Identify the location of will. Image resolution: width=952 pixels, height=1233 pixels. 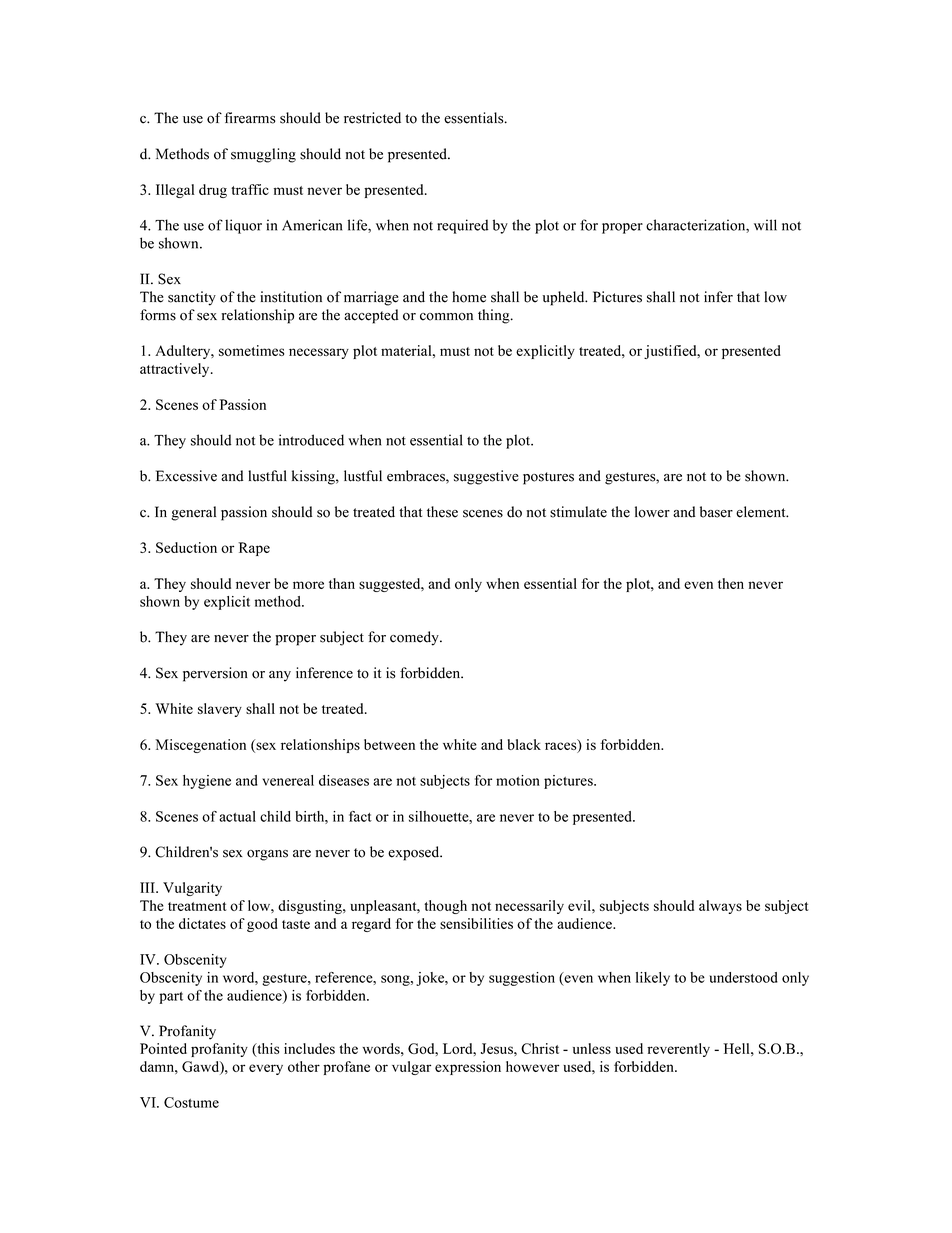
(765, 225).
